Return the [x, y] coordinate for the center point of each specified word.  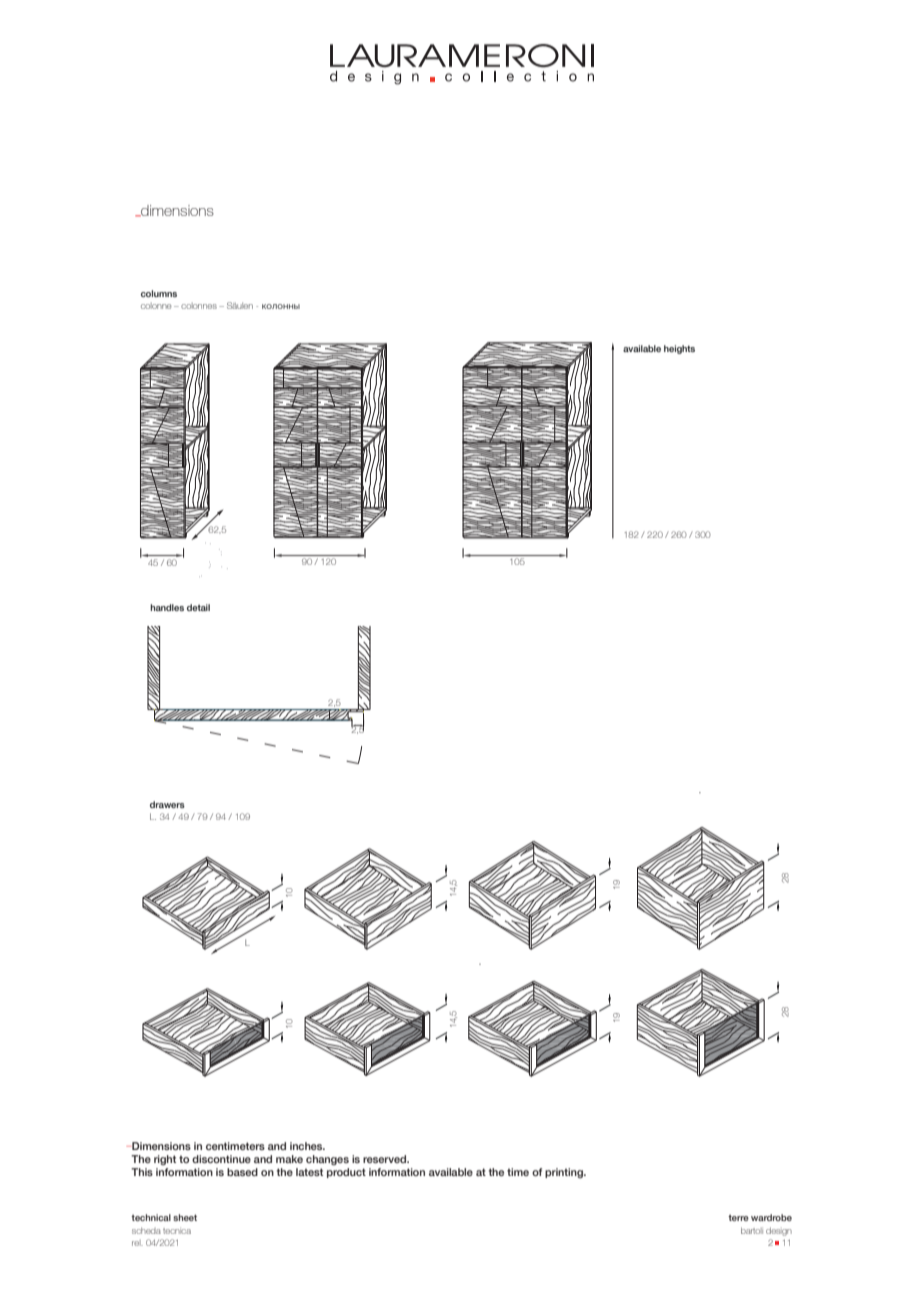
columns [159, 293]
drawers [167, 804]
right [165, 1160]
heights [679, 349]
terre [738, 1218]
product [346, 1173]
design [779, 1231]
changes [327, 1160]
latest [309, 1172]
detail [198, 607]
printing [565, 1173]
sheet [185, 1217]
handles [167, 607]
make [289, 1159]
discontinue [221, 1159]
